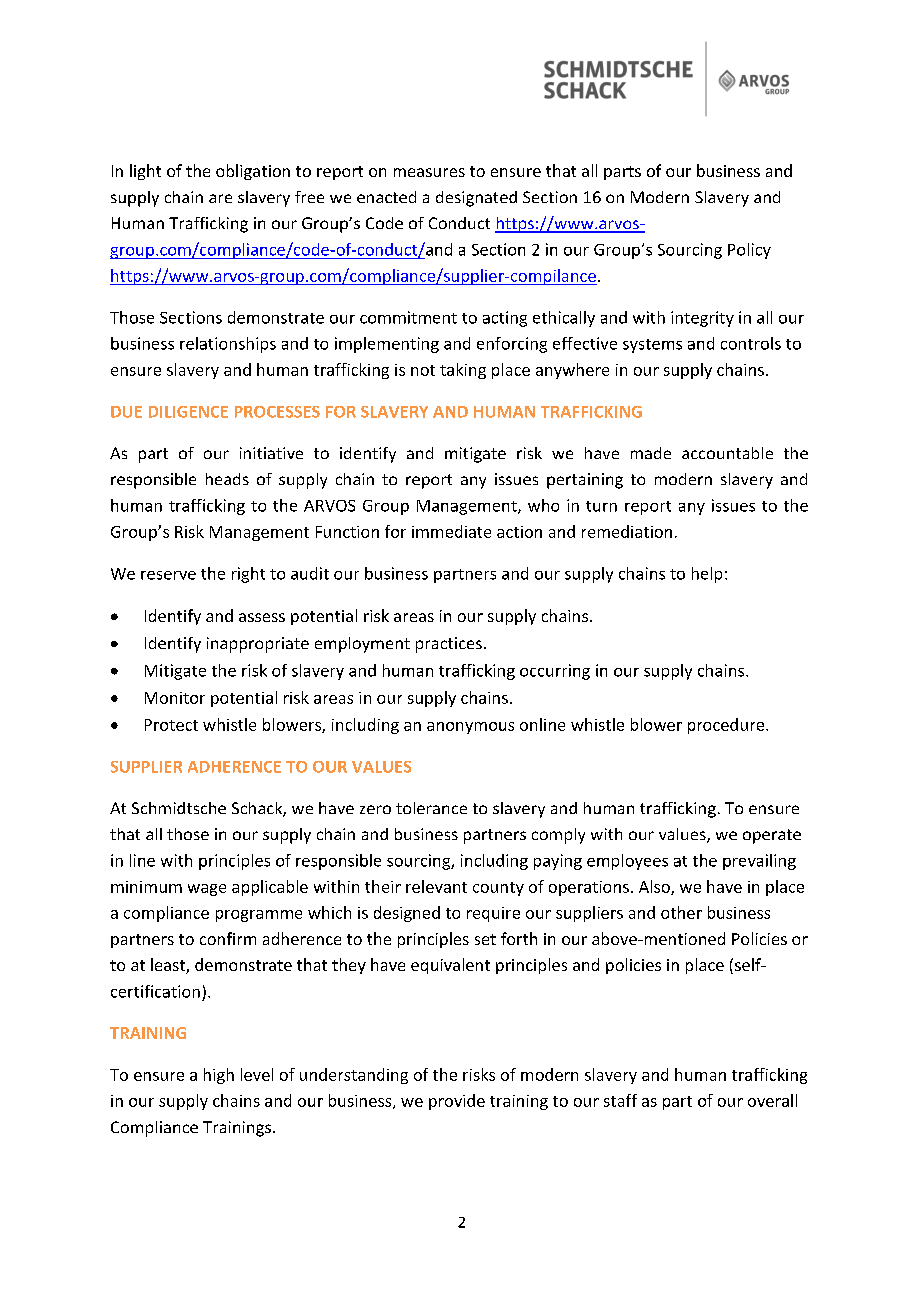  What do you see at coordinates (219, 1076) in the image?
I see `high` at bounding box center [219, 1076].
